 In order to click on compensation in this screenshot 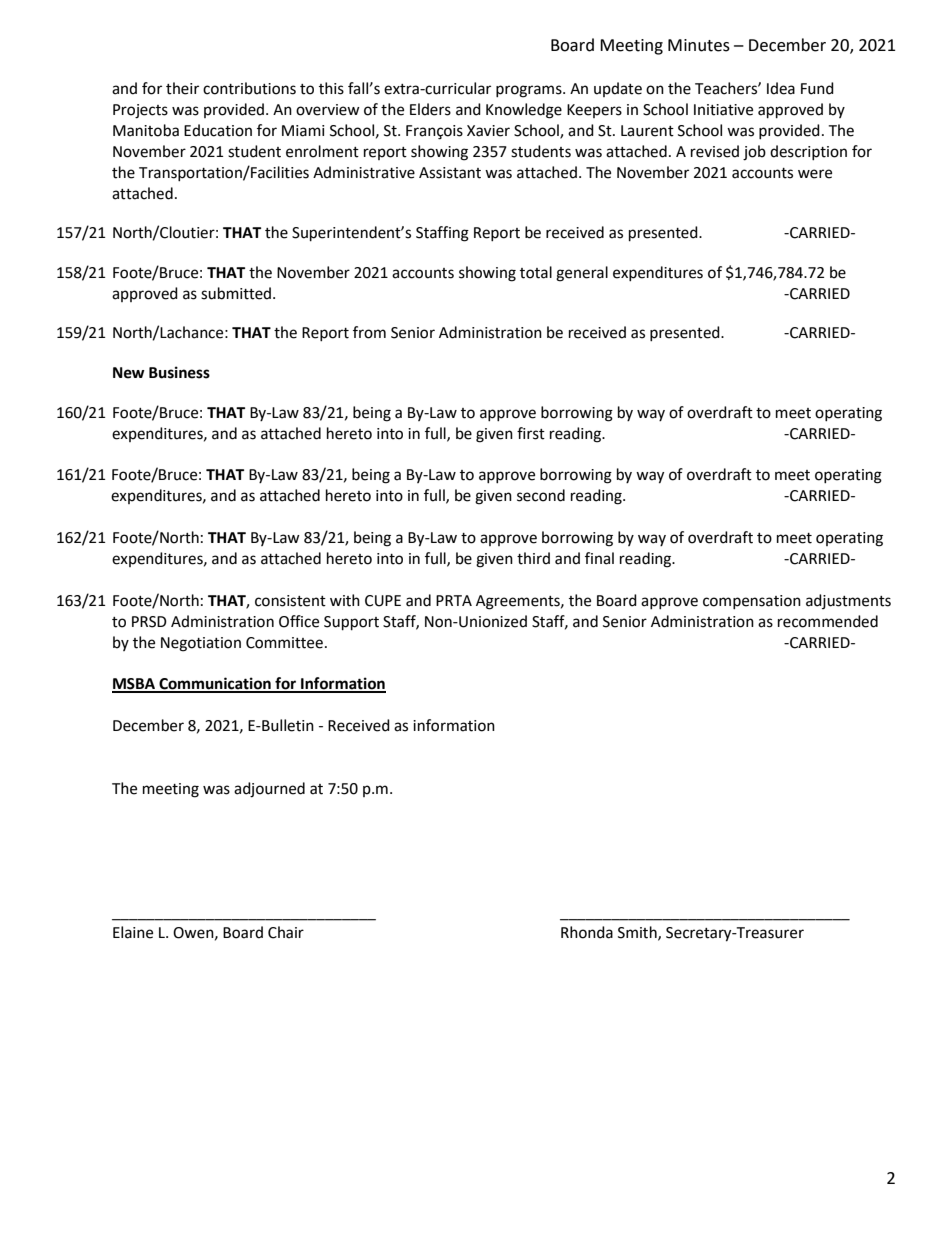, I will do `click(752, 602)`.
